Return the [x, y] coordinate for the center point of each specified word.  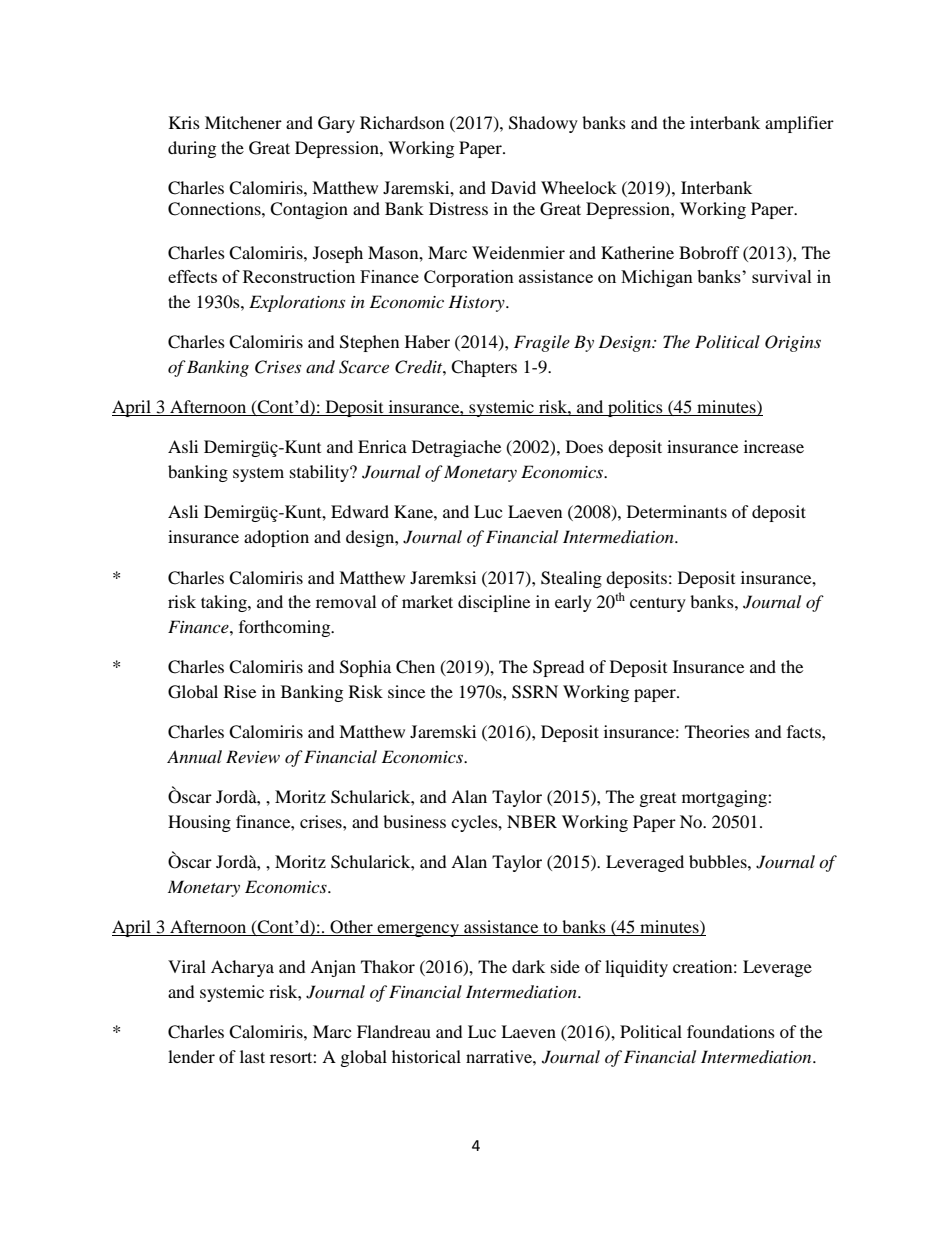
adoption [276, 538]
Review [253, 756]
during [192, 149]
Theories [717, 731]
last [252, 1056]
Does [584, 446]
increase [774, 446]
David [513, 187]
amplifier [799, 124]
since [406, 691]
